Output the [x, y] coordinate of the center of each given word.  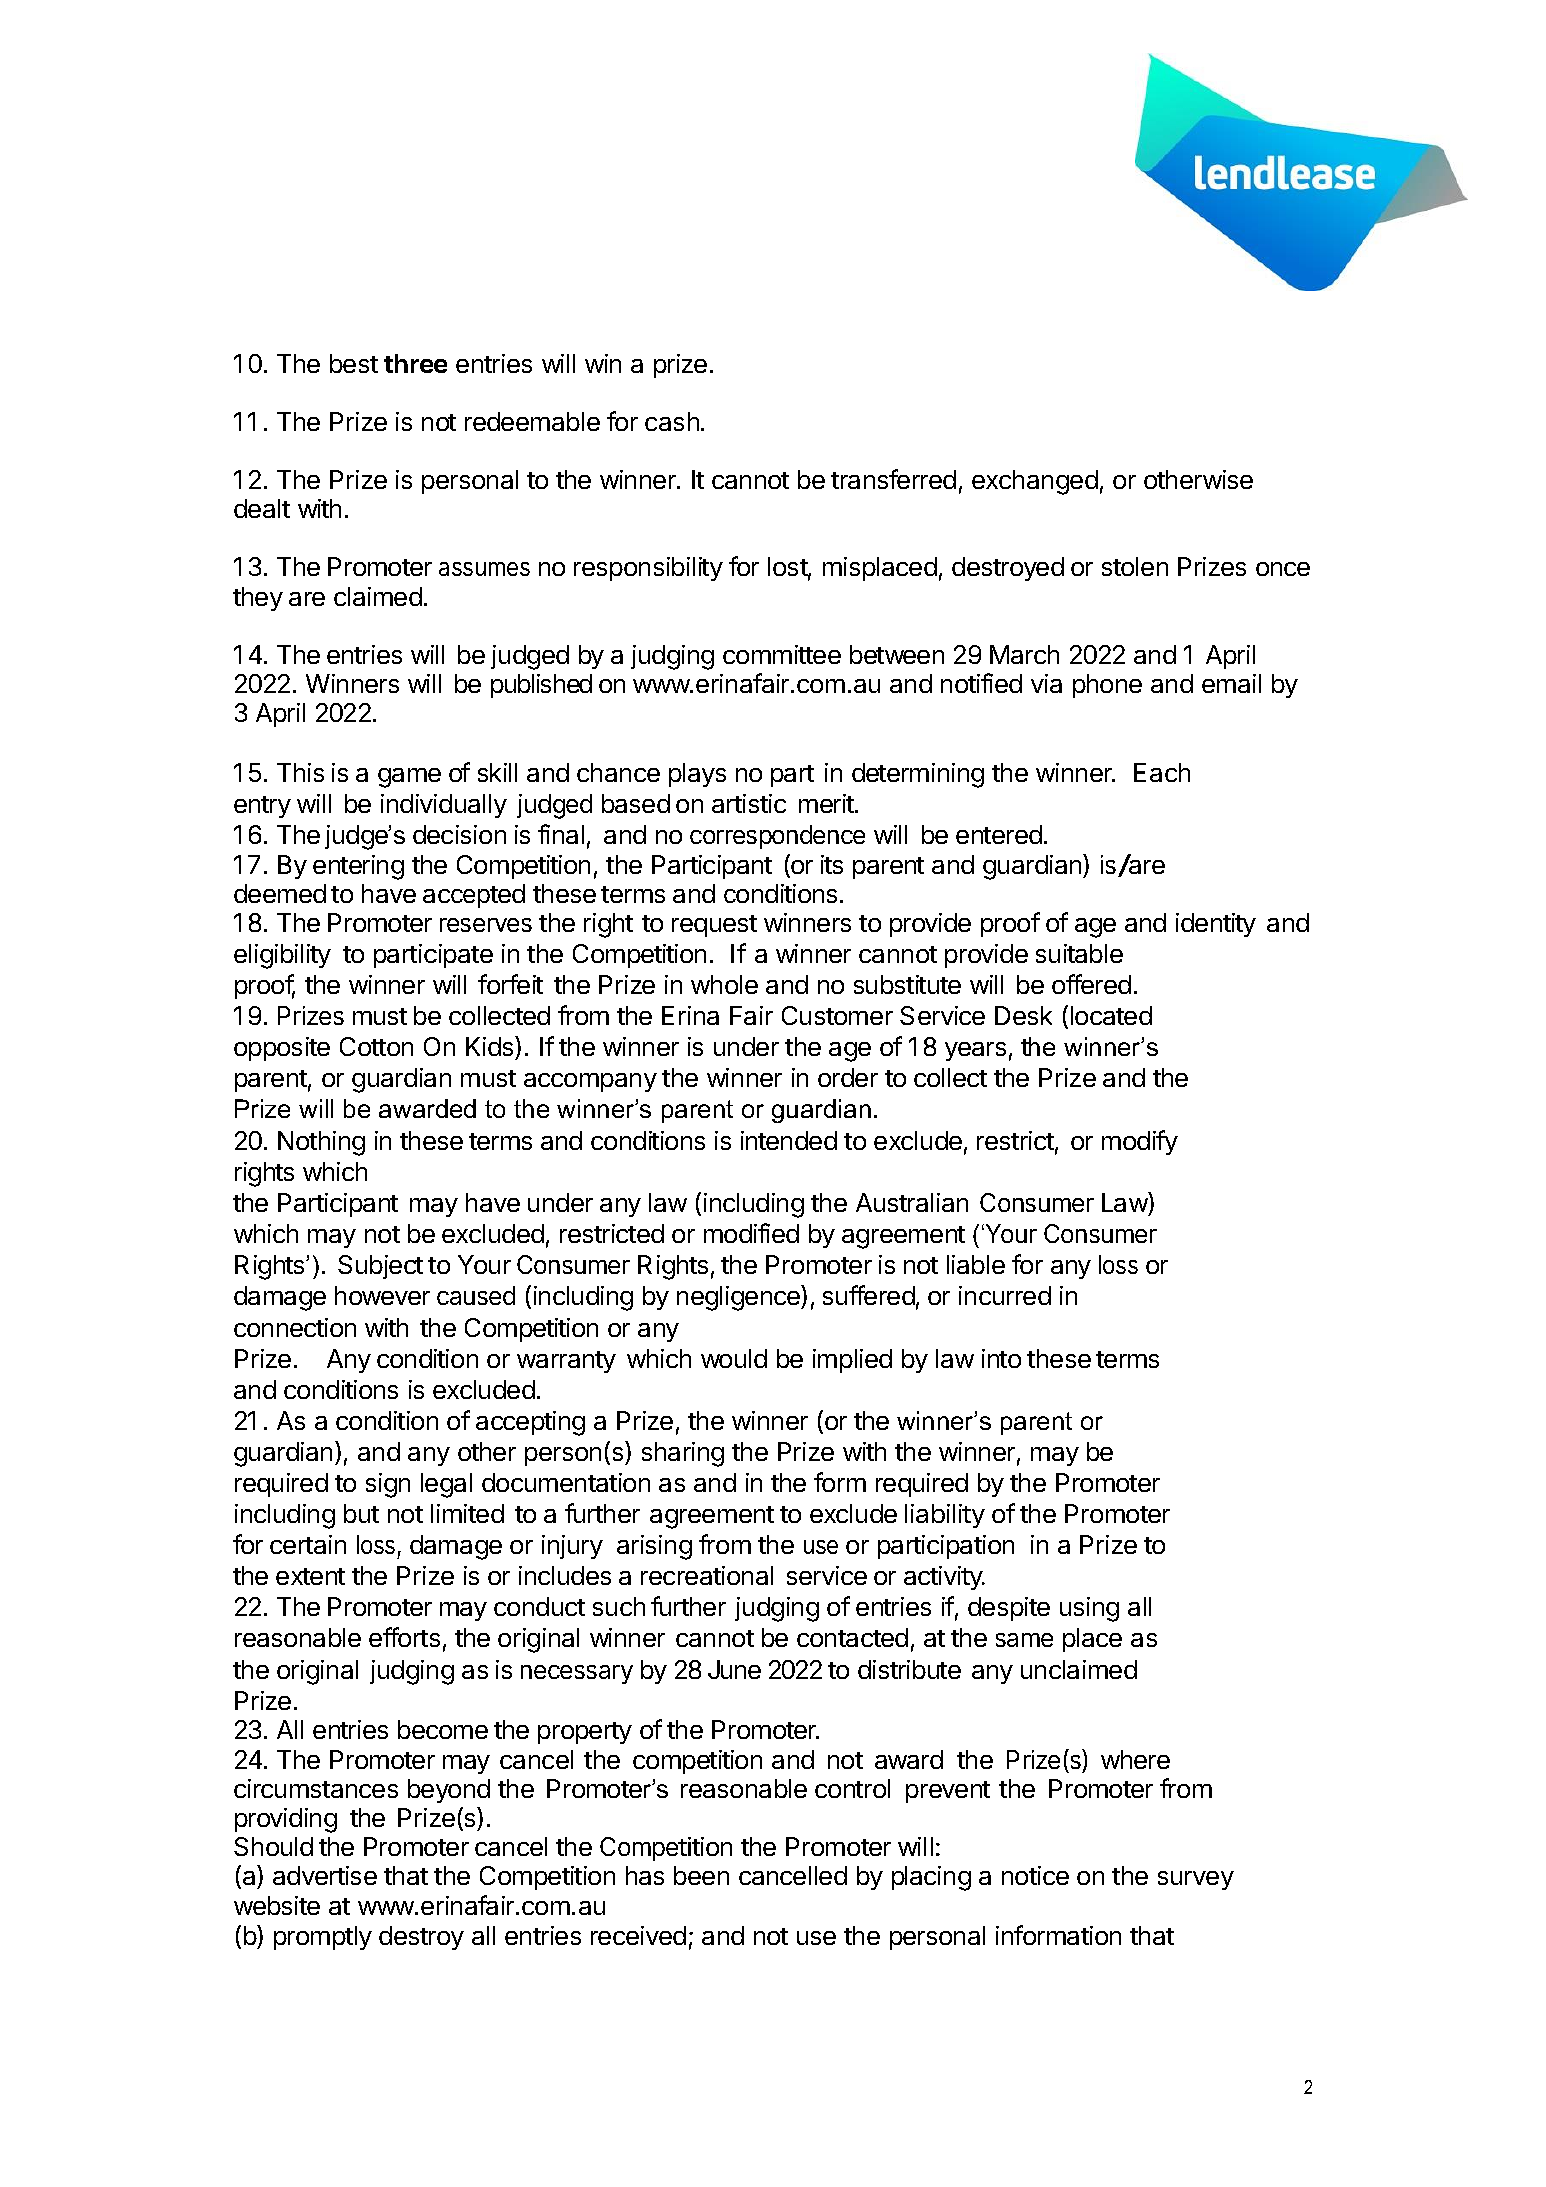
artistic [749, 803]
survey [1196, 1880]
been [701, 1875]
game [409, 778]
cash [672, 421]
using [1089, 1609]
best [354, 363]
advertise [325, 1875]
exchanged [1035, 482]
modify [1140, 1142]
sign [388, 1485]
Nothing [321, 1143]
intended [789, 1140]
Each [1162, 772]
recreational [707, 1575]
